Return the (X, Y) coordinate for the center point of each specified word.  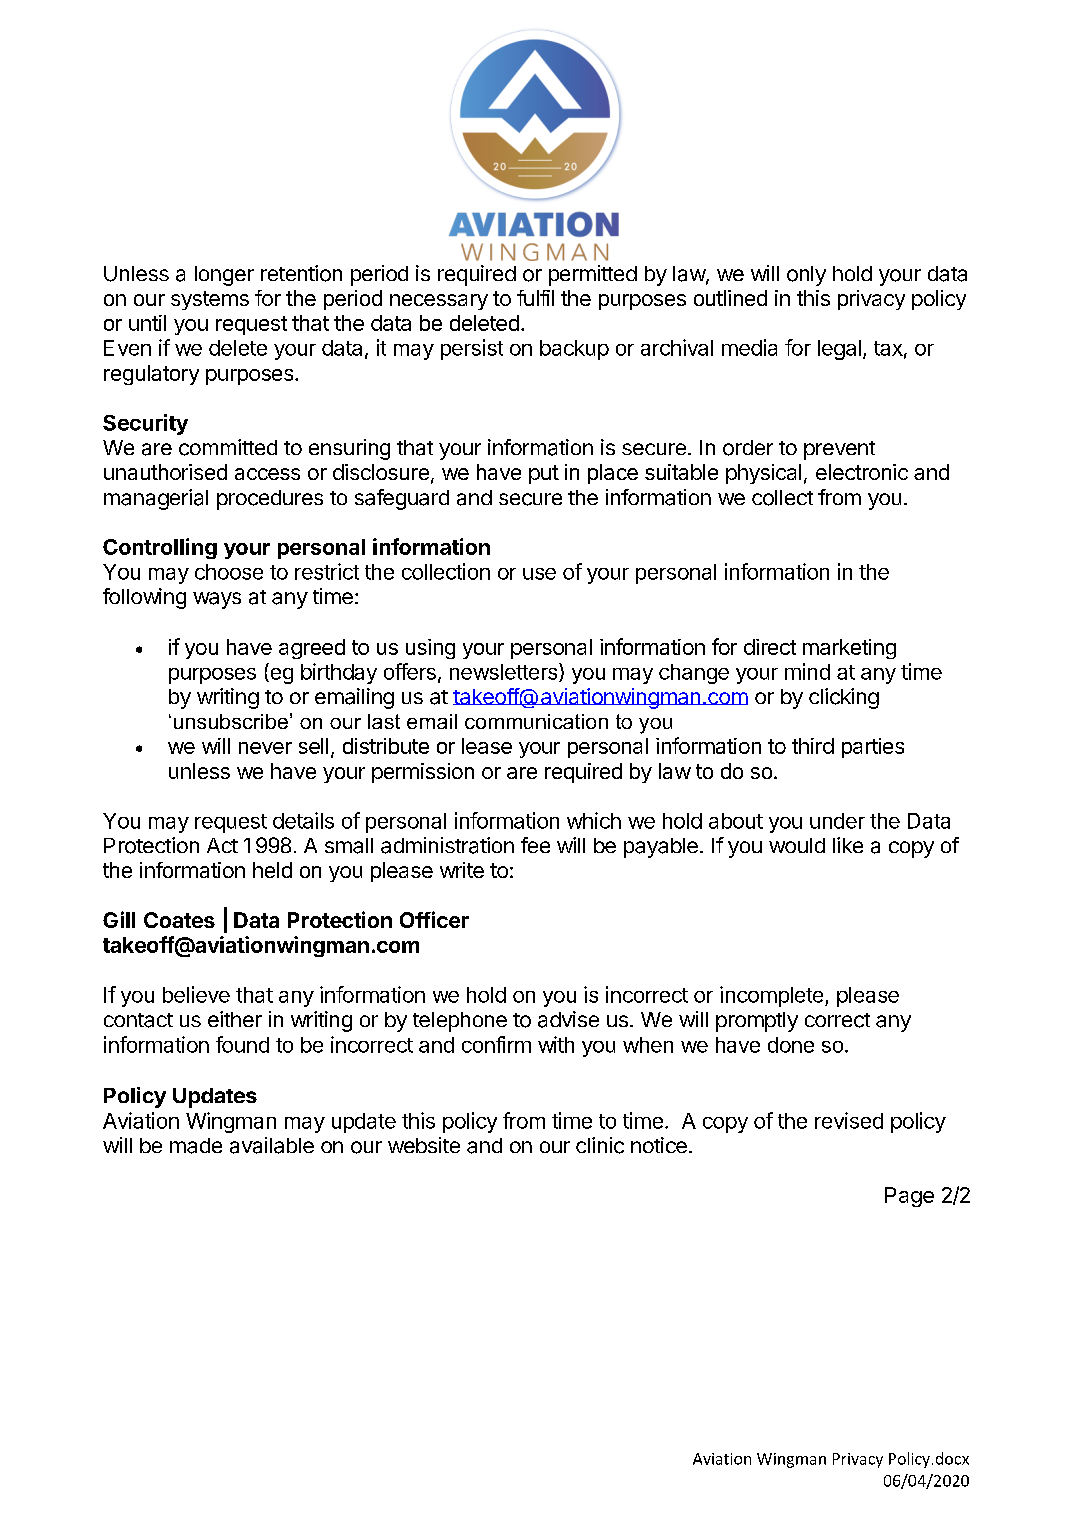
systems (210, 300)
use (539, 574)
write (462, 870)
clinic (600, 1145)
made (196, 1146)
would (797, 845)
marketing (849, 649)
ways (217, 600)
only (806, 276)
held (272, 870)
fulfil (535, 298)
